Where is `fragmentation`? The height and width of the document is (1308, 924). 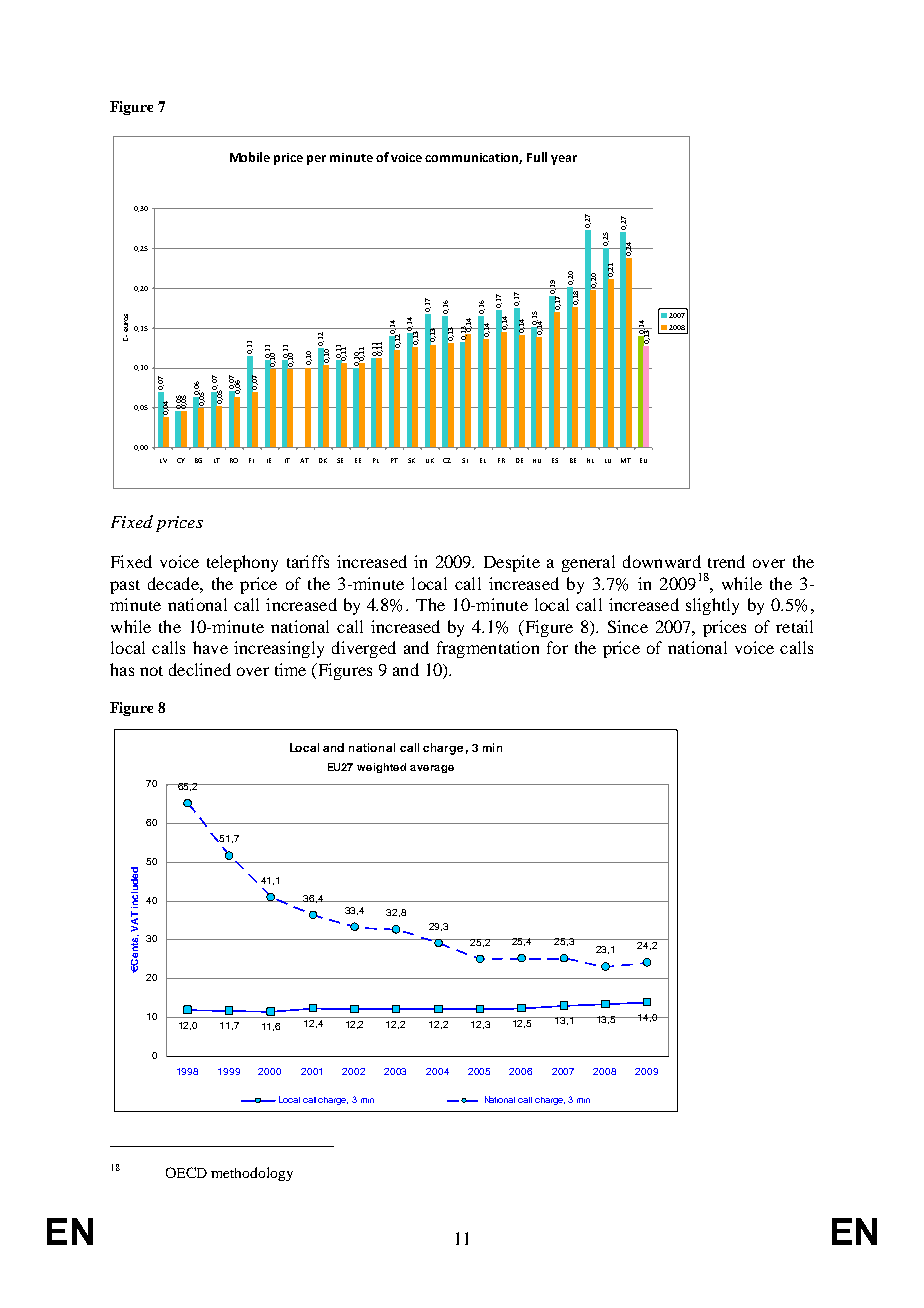 fragmentation is located at coordinates (488, 649).
